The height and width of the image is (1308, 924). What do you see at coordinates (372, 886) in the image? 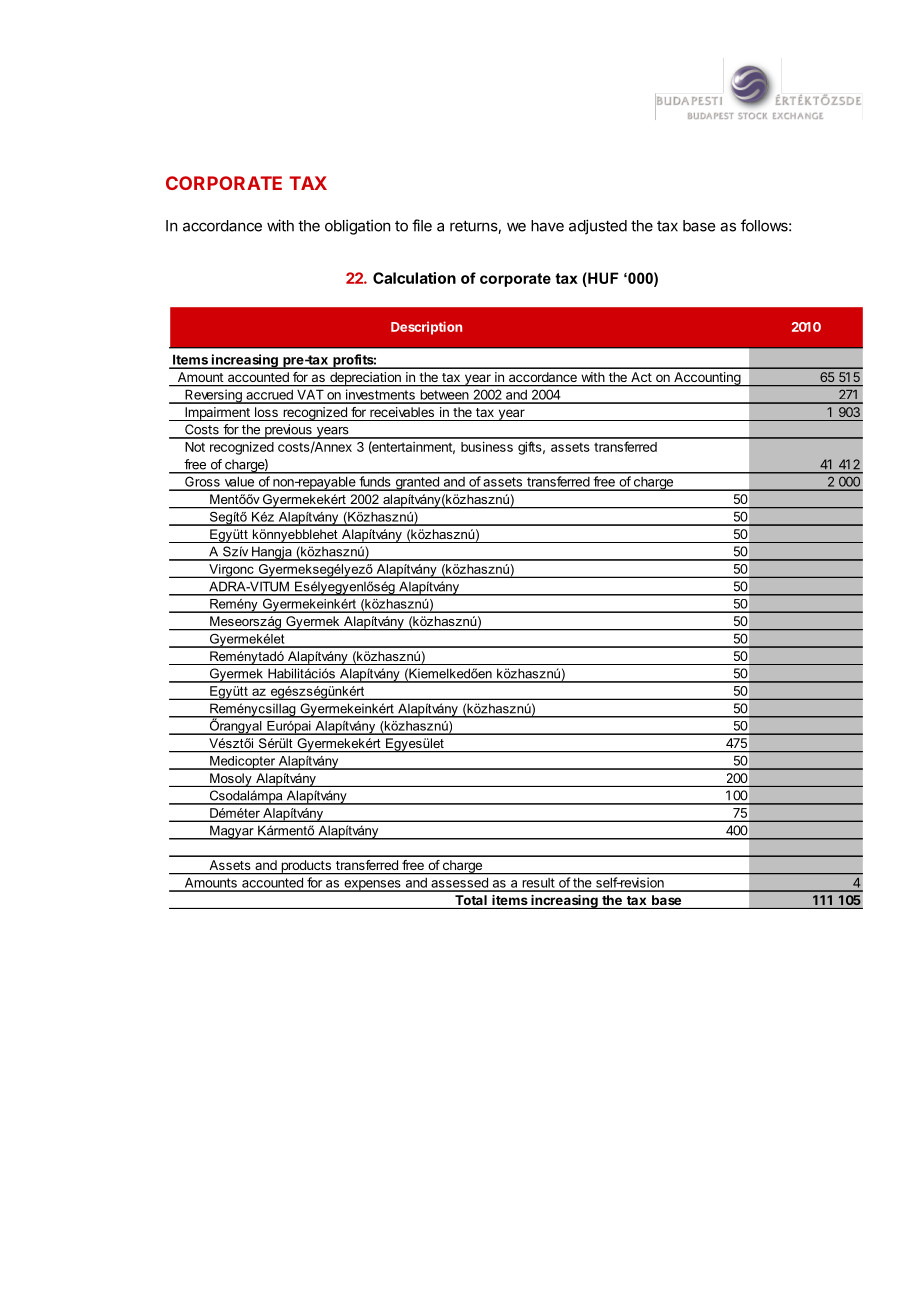
I see `expenses` at bounding box center [372, 886].
